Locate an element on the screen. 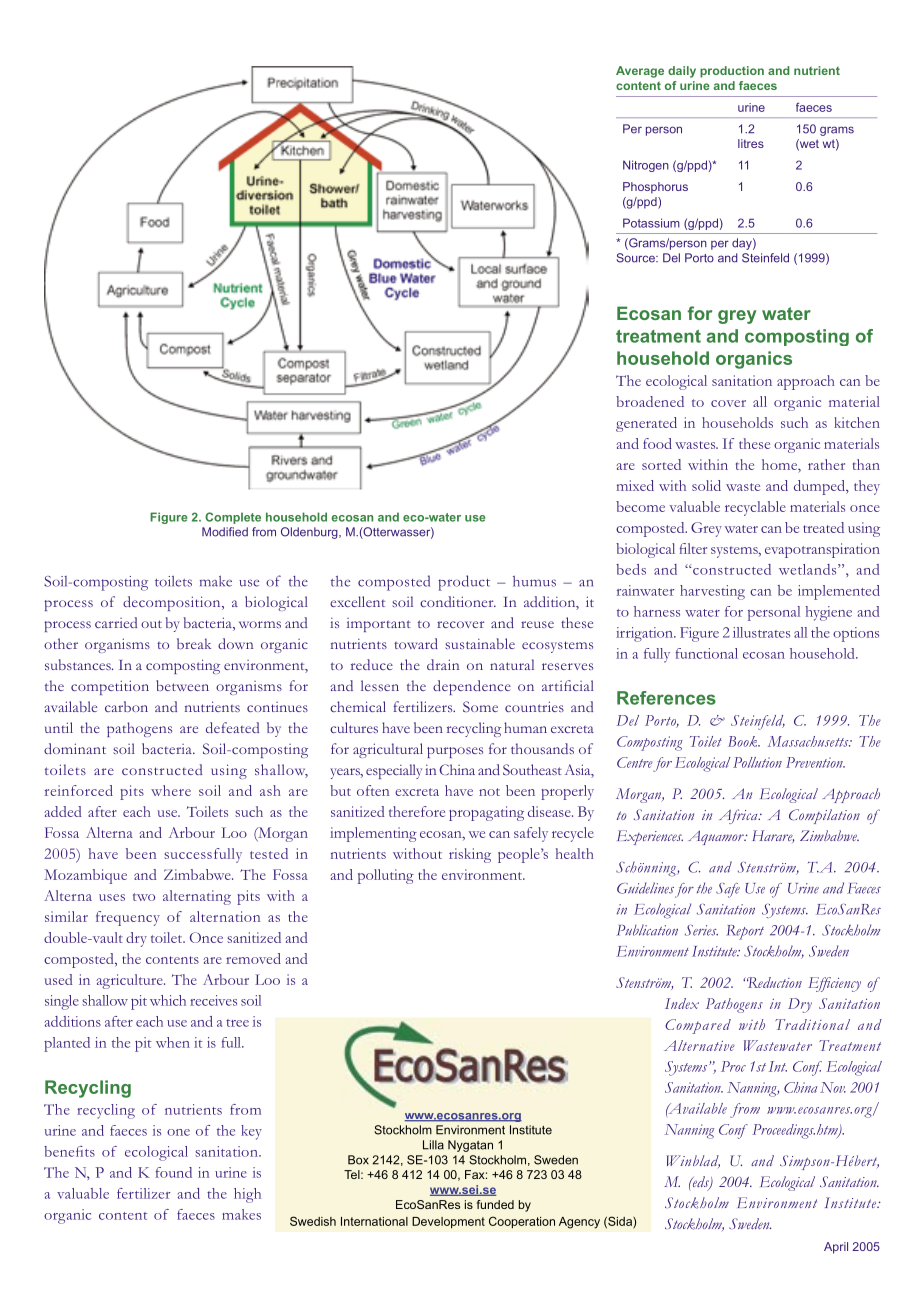 Image resolution: width=924 pixels, height=1308 pixels. purposes is located at coordinates (455, 752).
